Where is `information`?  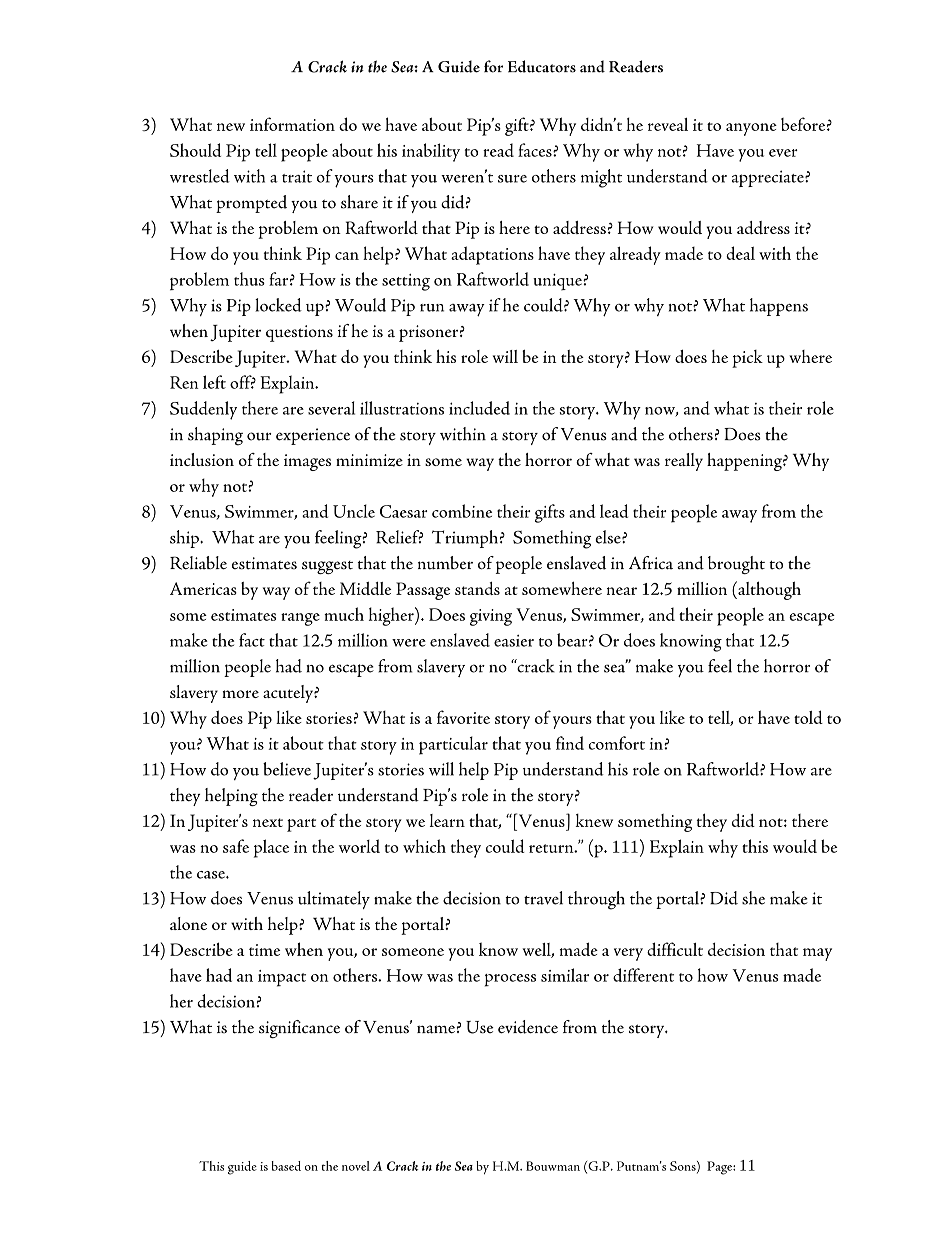
information is located at coordinates (292, 124).
